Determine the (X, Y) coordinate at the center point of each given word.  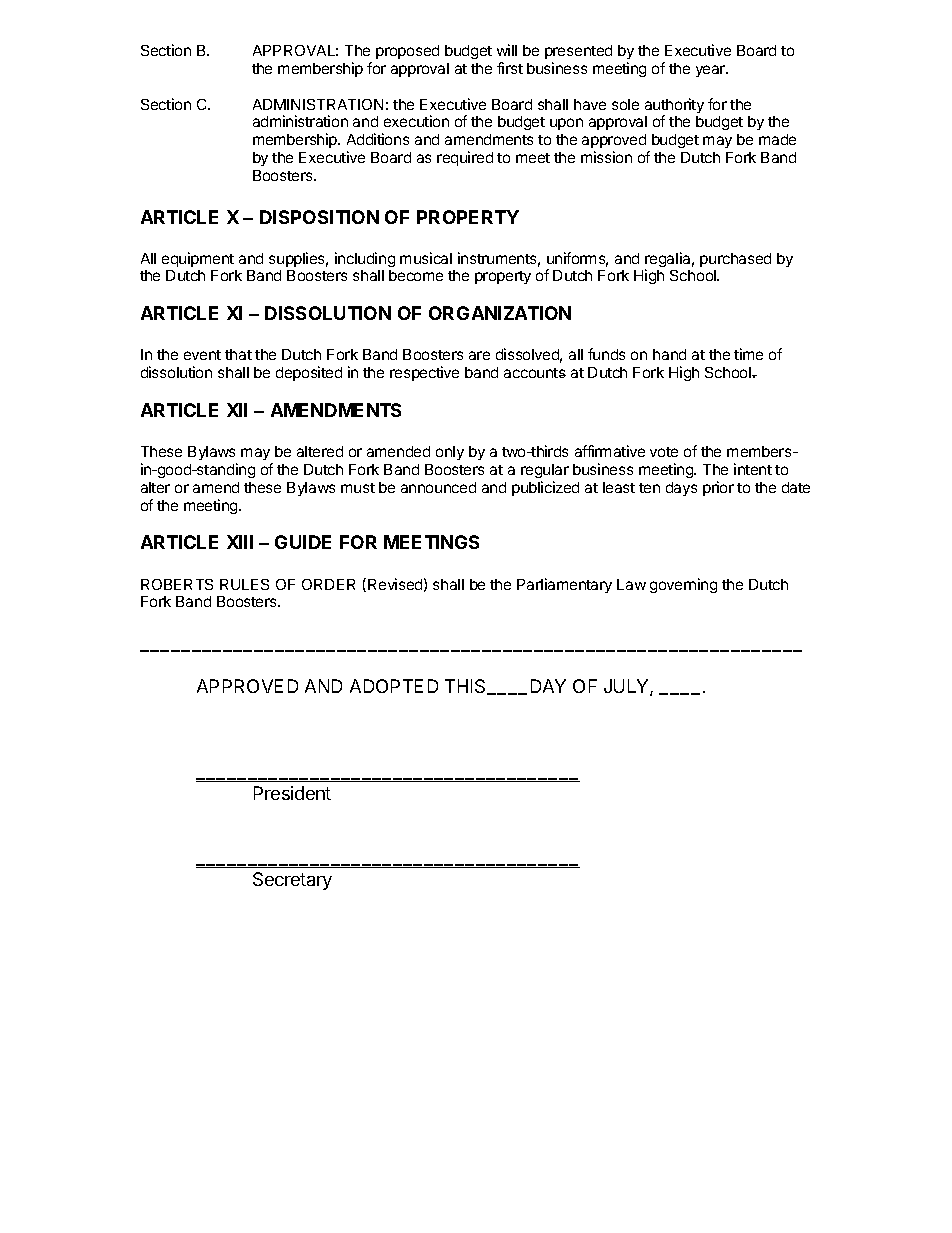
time (748, 354)
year (712, 71)
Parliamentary (564, 585)
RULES (244, 584)
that (238, 354)
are (479, 355)
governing (683, 585)
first (510, 68)
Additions (378, 139)
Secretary (292, 881)
